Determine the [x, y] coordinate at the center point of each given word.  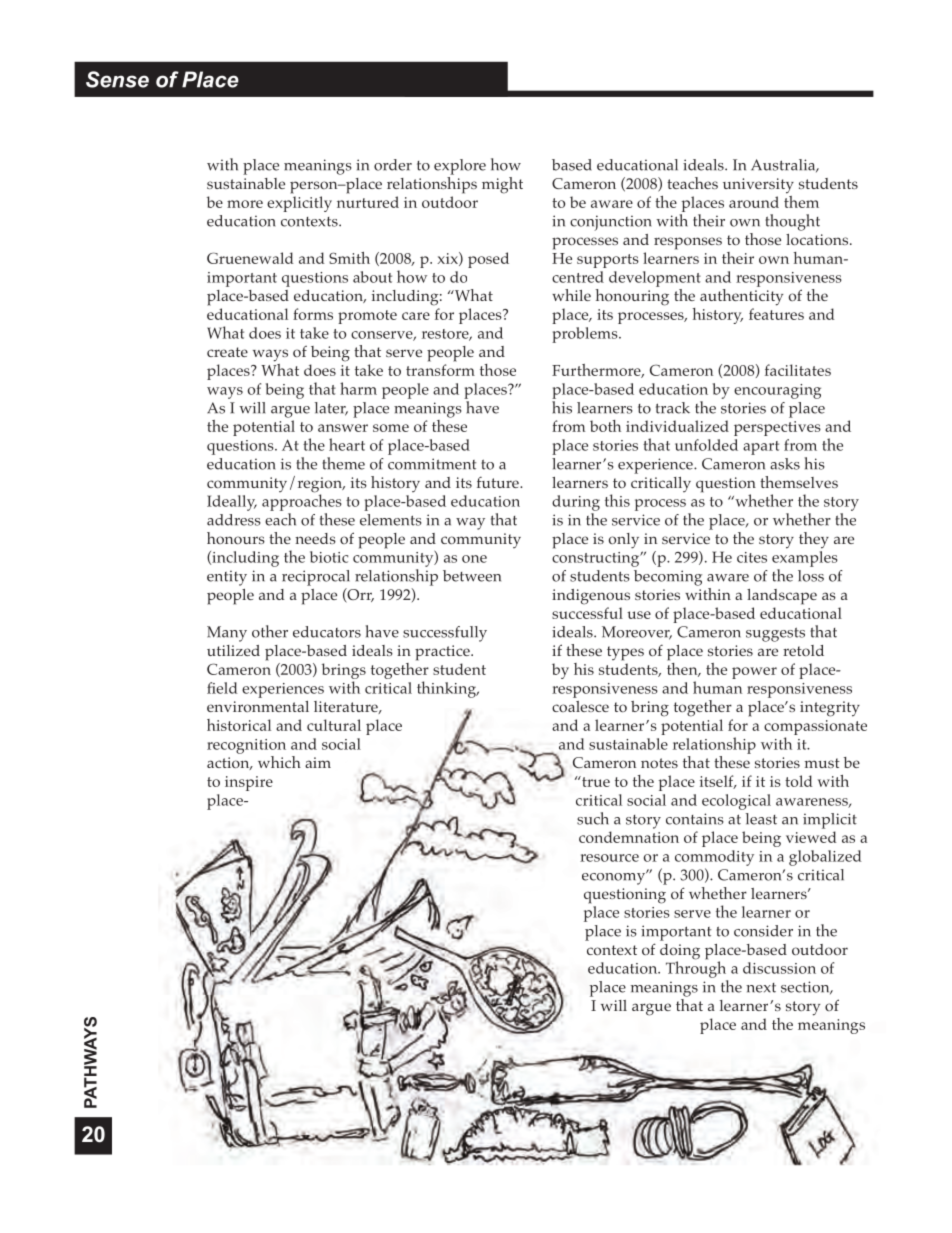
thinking [447, 689]
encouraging [777, 391]
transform [440, 370]
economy [614, 878]
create [227, 352]
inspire [249, 783]
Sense [117, 79]
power [754, 673]
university [758, 186]
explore [460, 167]
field [222, 688]
